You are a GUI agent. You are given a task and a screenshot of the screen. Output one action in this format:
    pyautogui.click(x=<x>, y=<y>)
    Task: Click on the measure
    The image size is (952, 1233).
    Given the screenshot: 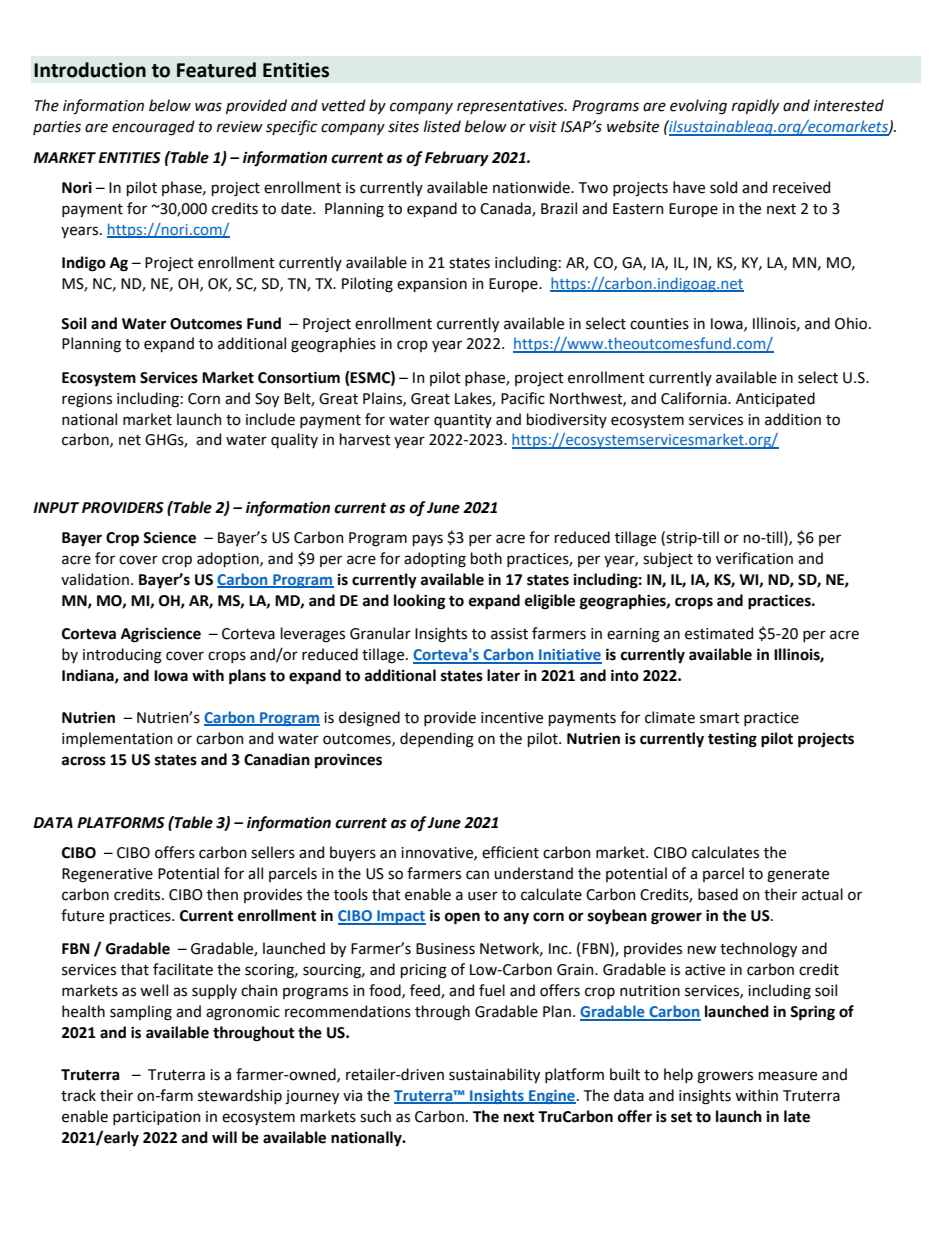 What is the action you would take?
    pyautogui.click(x=788, y=1076)
